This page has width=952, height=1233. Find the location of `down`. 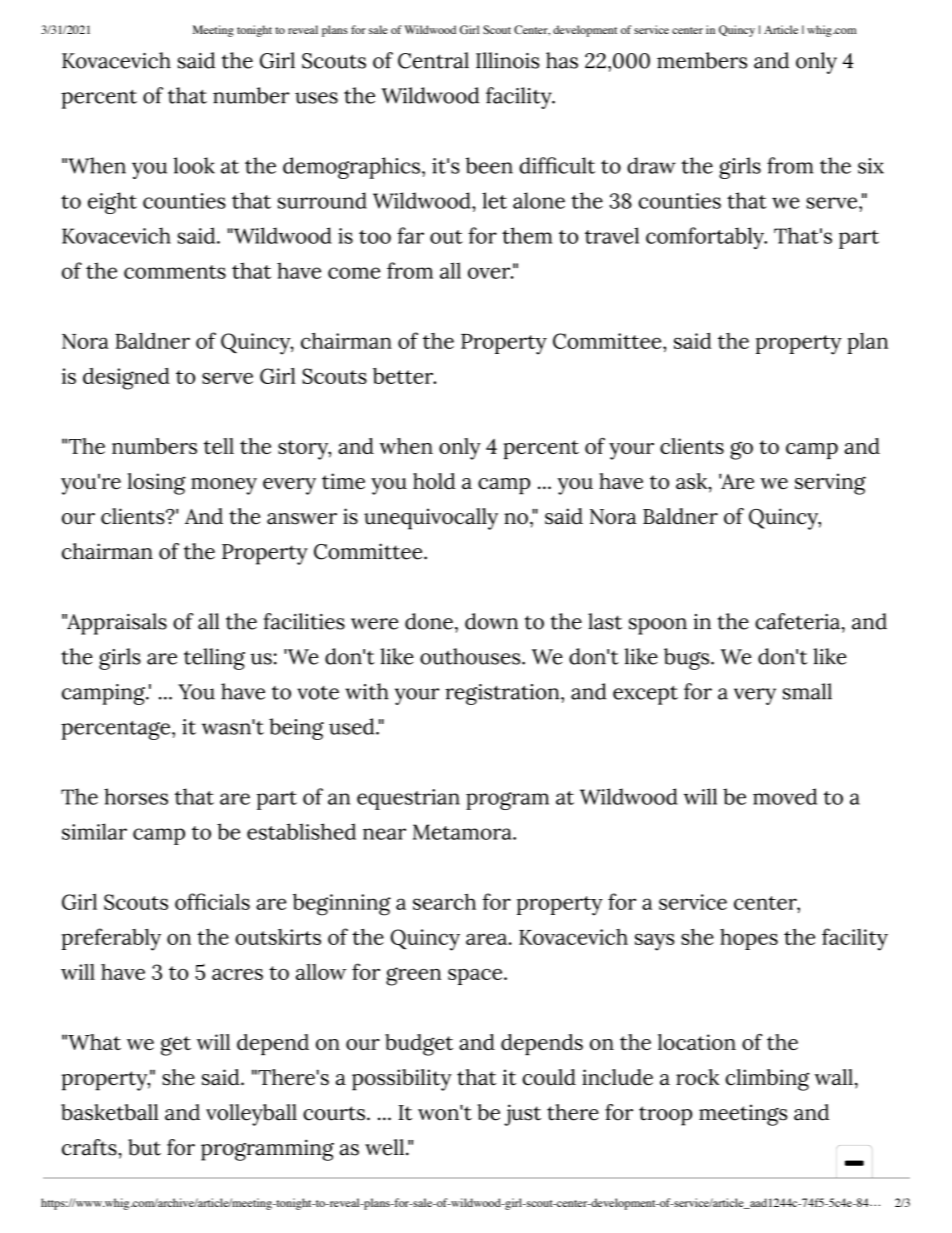

down is located at coordinates (491, 621).
